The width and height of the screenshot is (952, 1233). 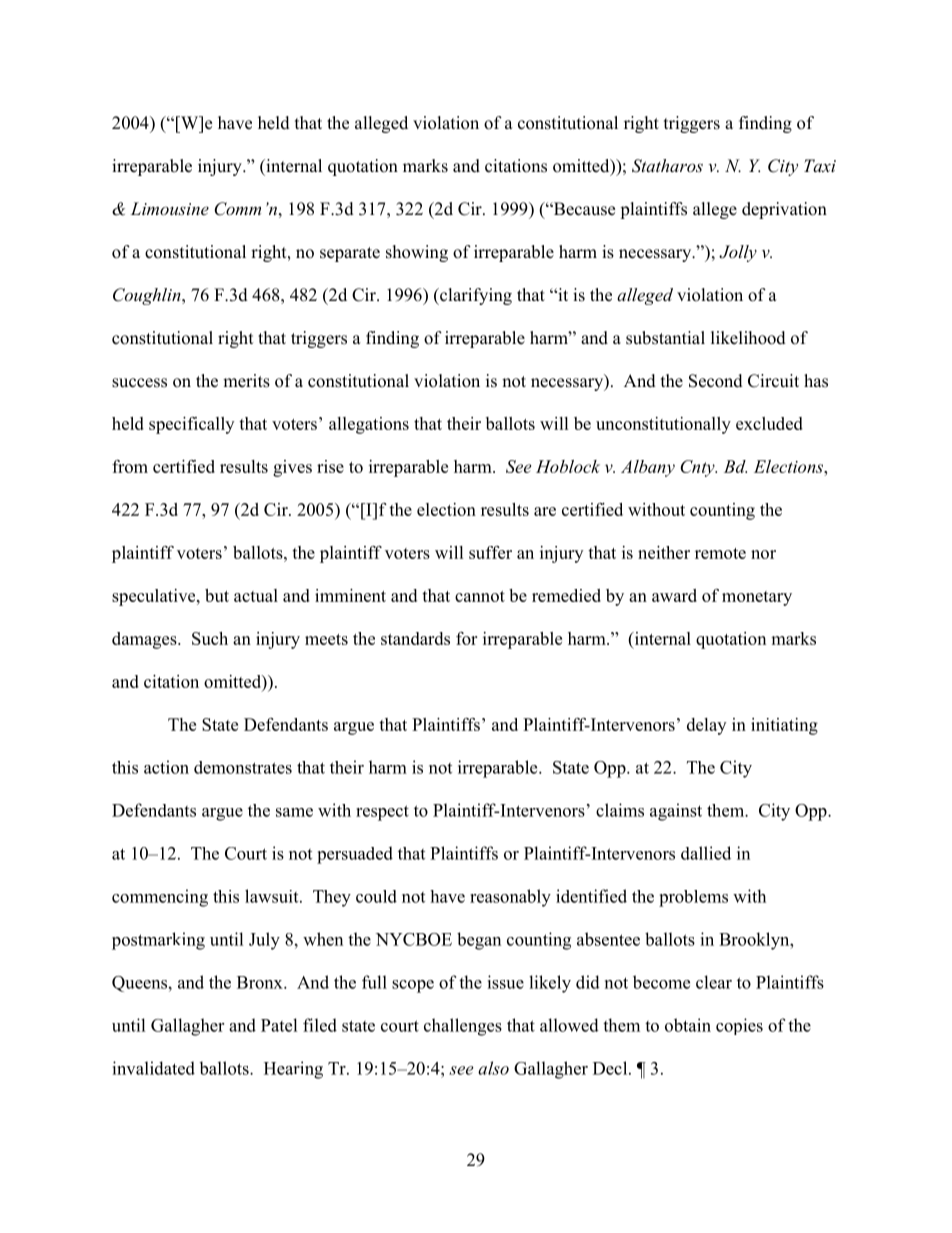 What do you see at coordinates (739, 1026) in the screenshot?
I see `copies` at bounding box center [739, 1026].
